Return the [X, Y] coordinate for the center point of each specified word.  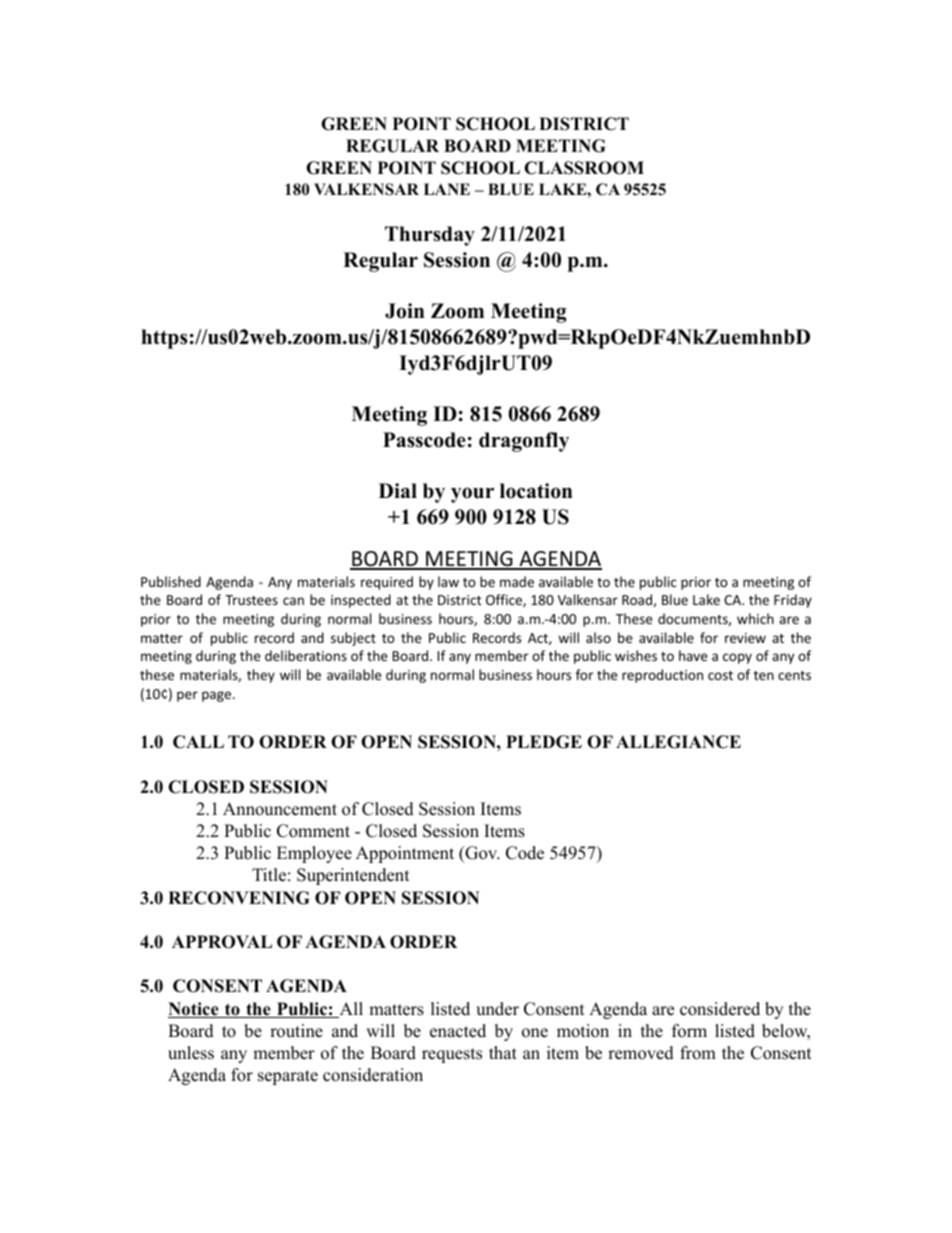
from [698, 1053]
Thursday [430, 236]
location [536, 491]
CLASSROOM [584, 168]
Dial [398, 490]
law [448, 581]
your [472, 495]
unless [191, 1053]
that [503, 1052]
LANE [447, 189]
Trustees [251, 600]
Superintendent [353, 876]
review [745, 638]
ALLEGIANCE [678, 742]
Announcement [280, 809]
